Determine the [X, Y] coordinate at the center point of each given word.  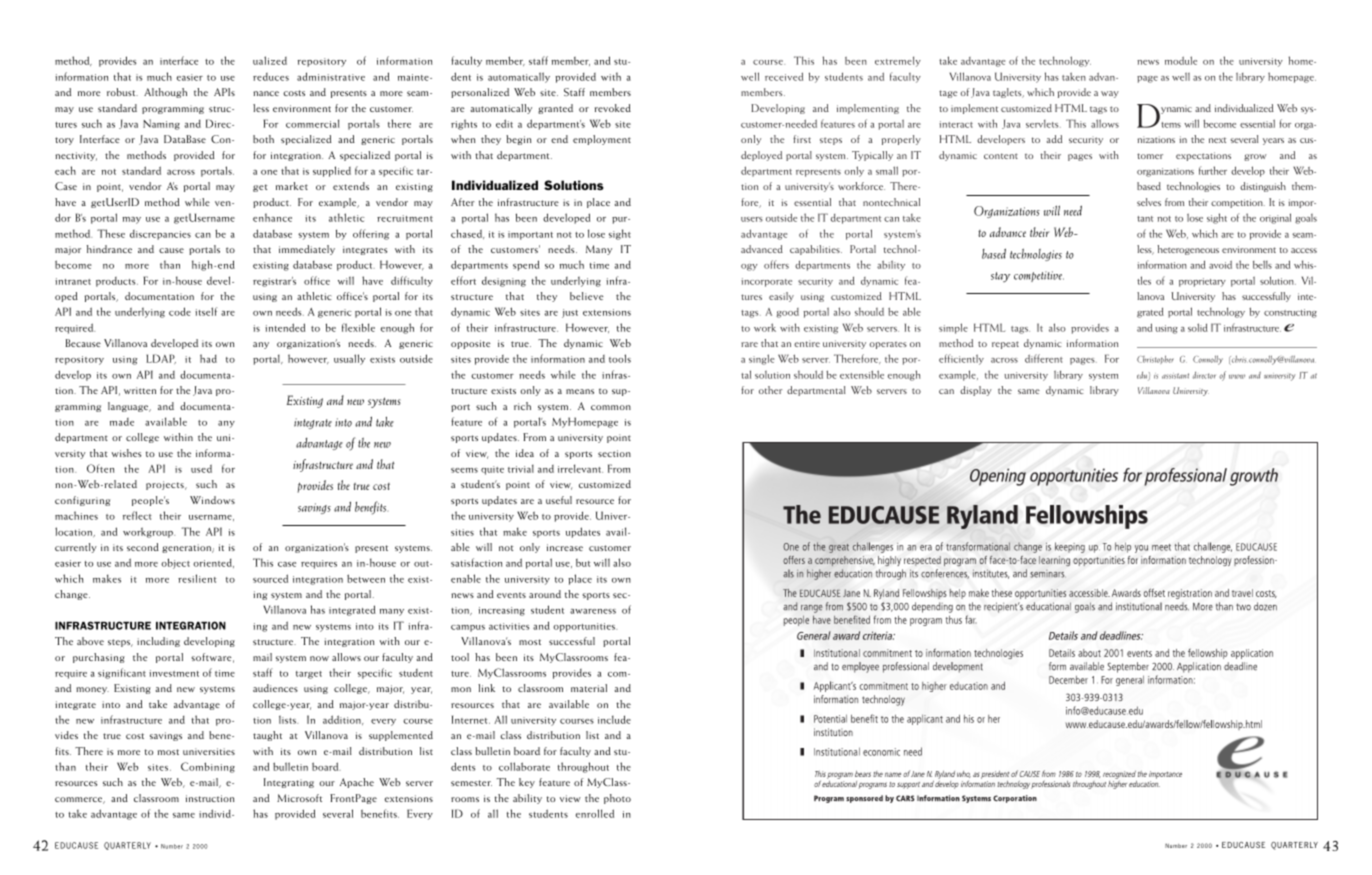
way [1110, 94]
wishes [126, 453]
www [1237, 376]
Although [165, 93]
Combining [208, 767]
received [784, 76]
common [611, 407]
